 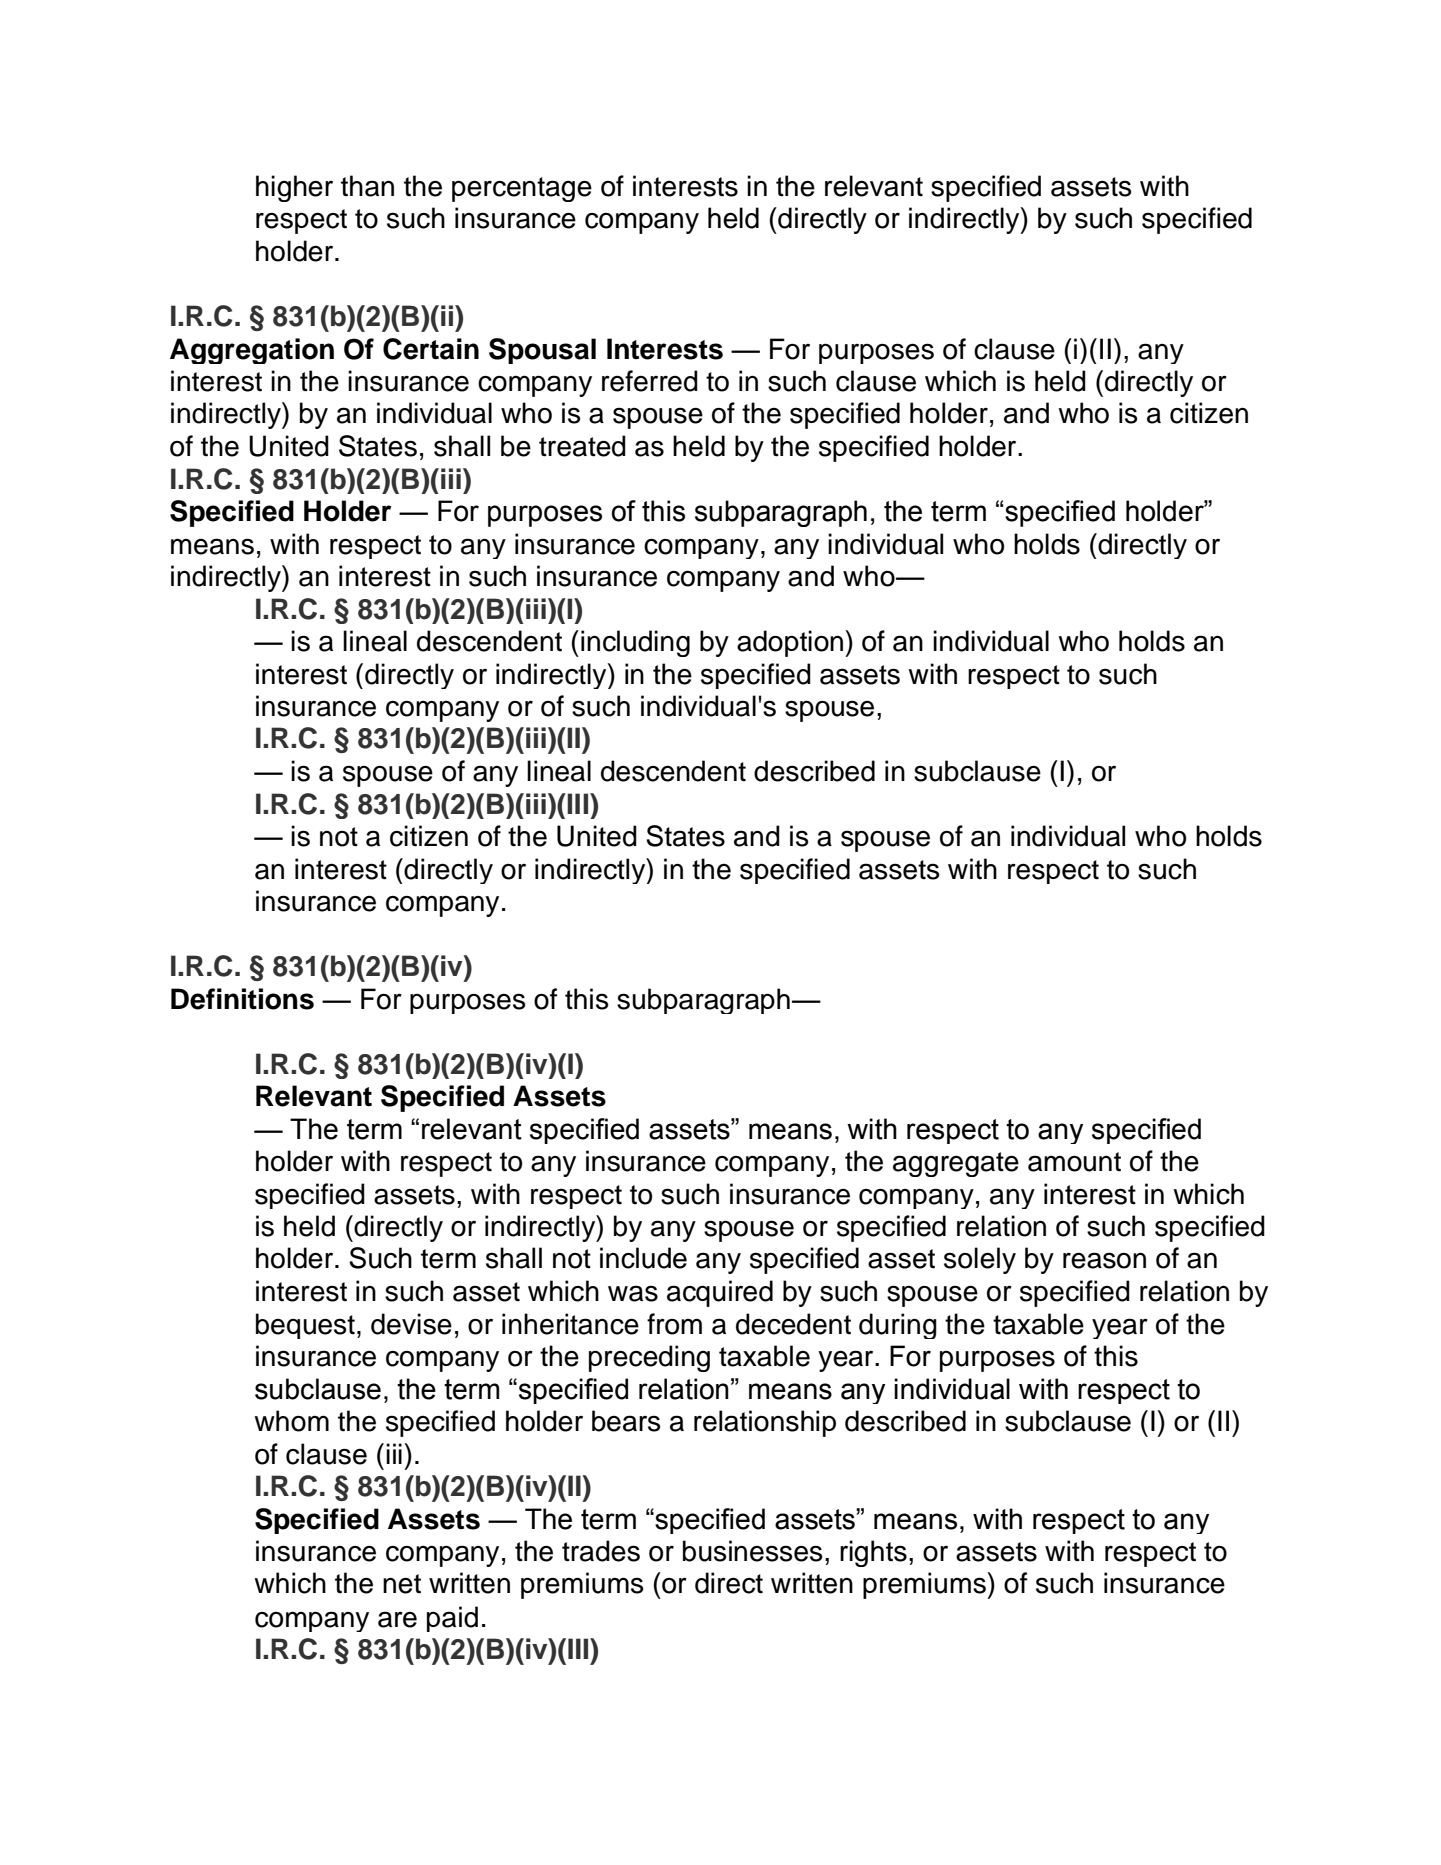 I want to click on aggregate, so click(x=956, y=1164).
